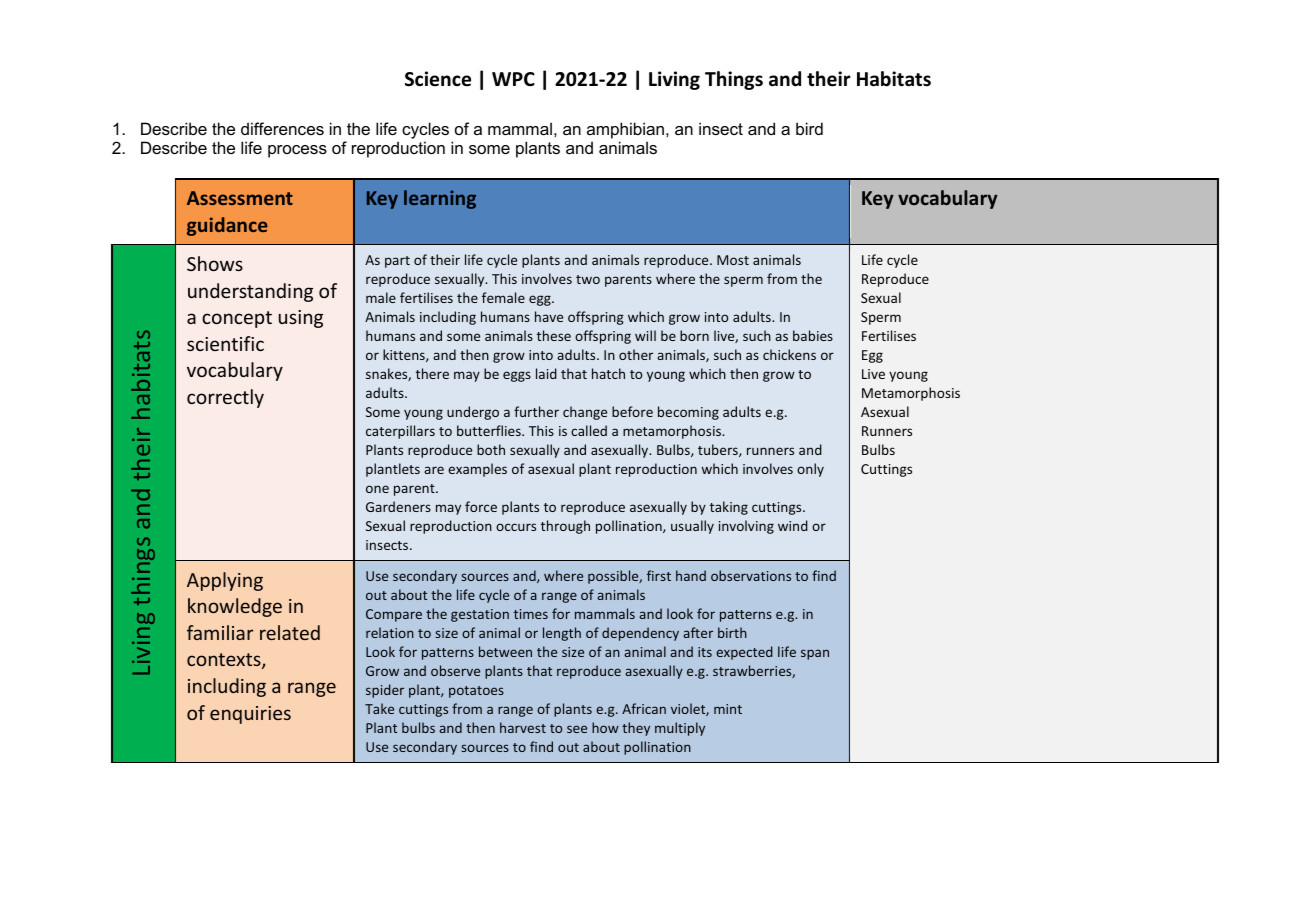 Image resolution: width=1308 pixels, height=924 pixels. I want to click on further, so click(536, 411).
